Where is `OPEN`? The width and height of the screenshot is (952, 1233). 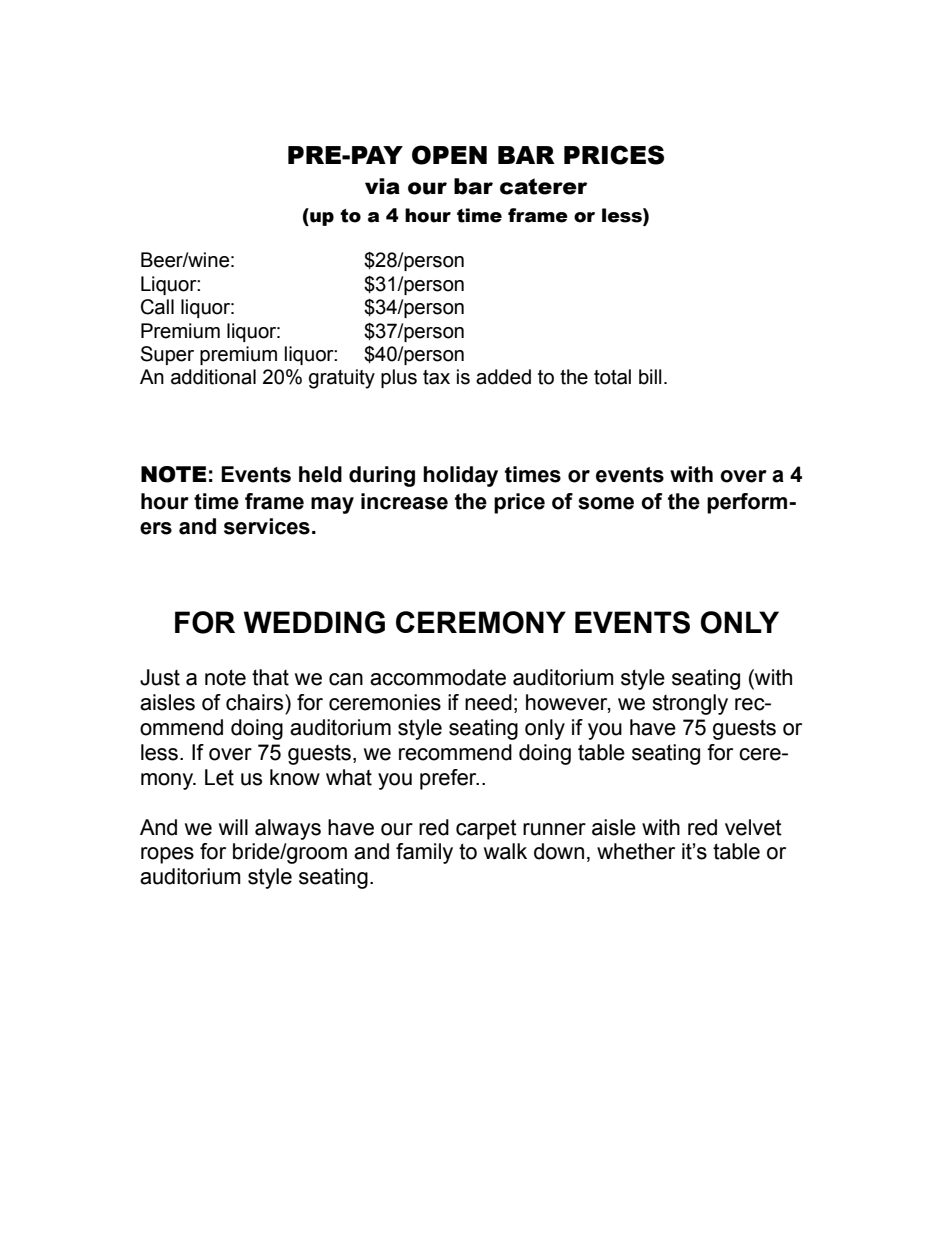
OPEN is located at coordinates (449, 155).
